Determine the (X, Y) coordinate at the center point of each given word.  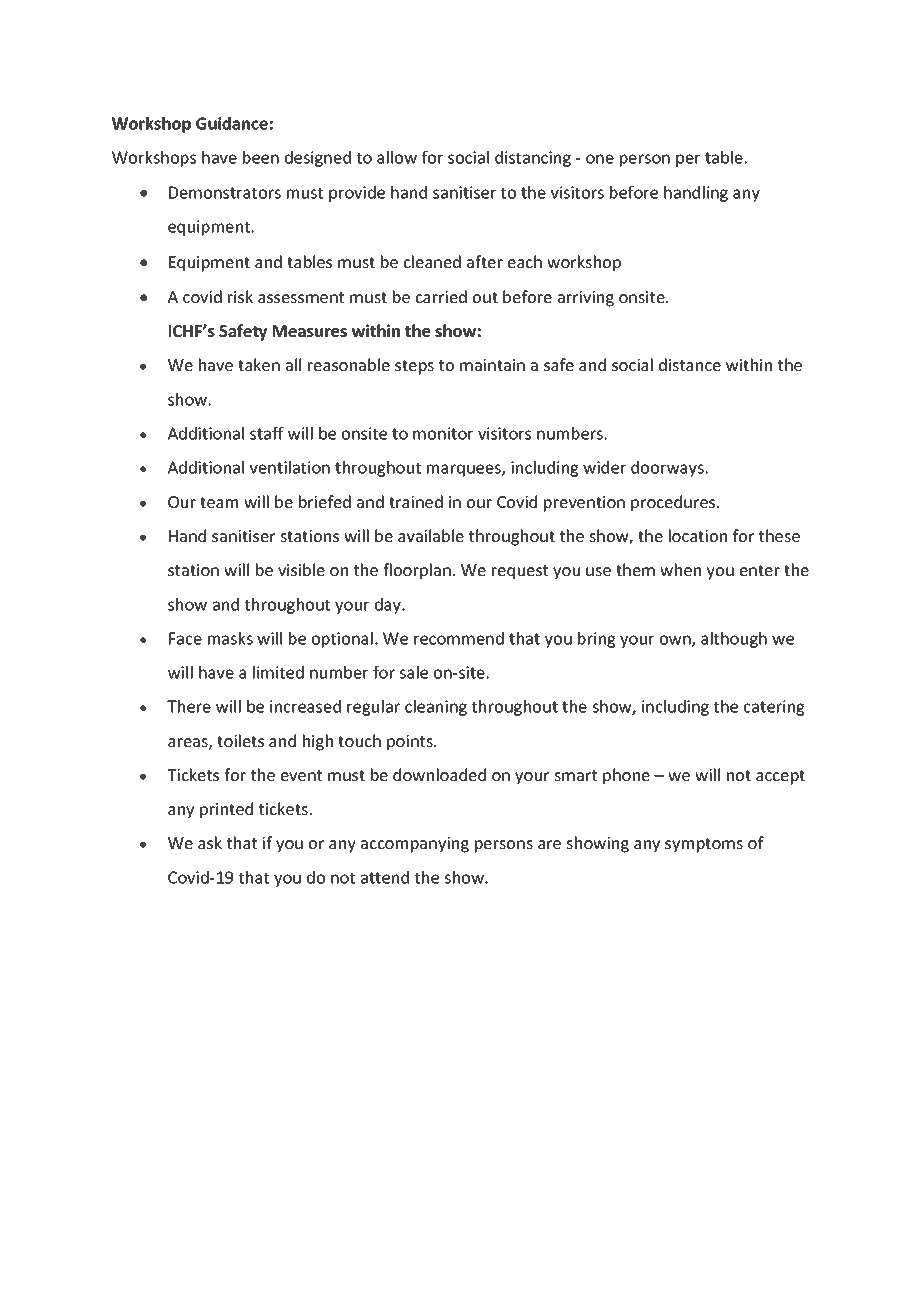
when (680, 569)
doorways (667, 469)
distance (690, 364)
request (520, 572)
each (525, 261)
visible (301, 569)
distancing (533, 159)
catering (774, 708)
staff (267, 433)
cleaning (436, 708)
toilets (240, 740)
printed (226, 810)
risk (240, 296)
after (485, 261)
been (261, 157)
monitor (443, 433)
